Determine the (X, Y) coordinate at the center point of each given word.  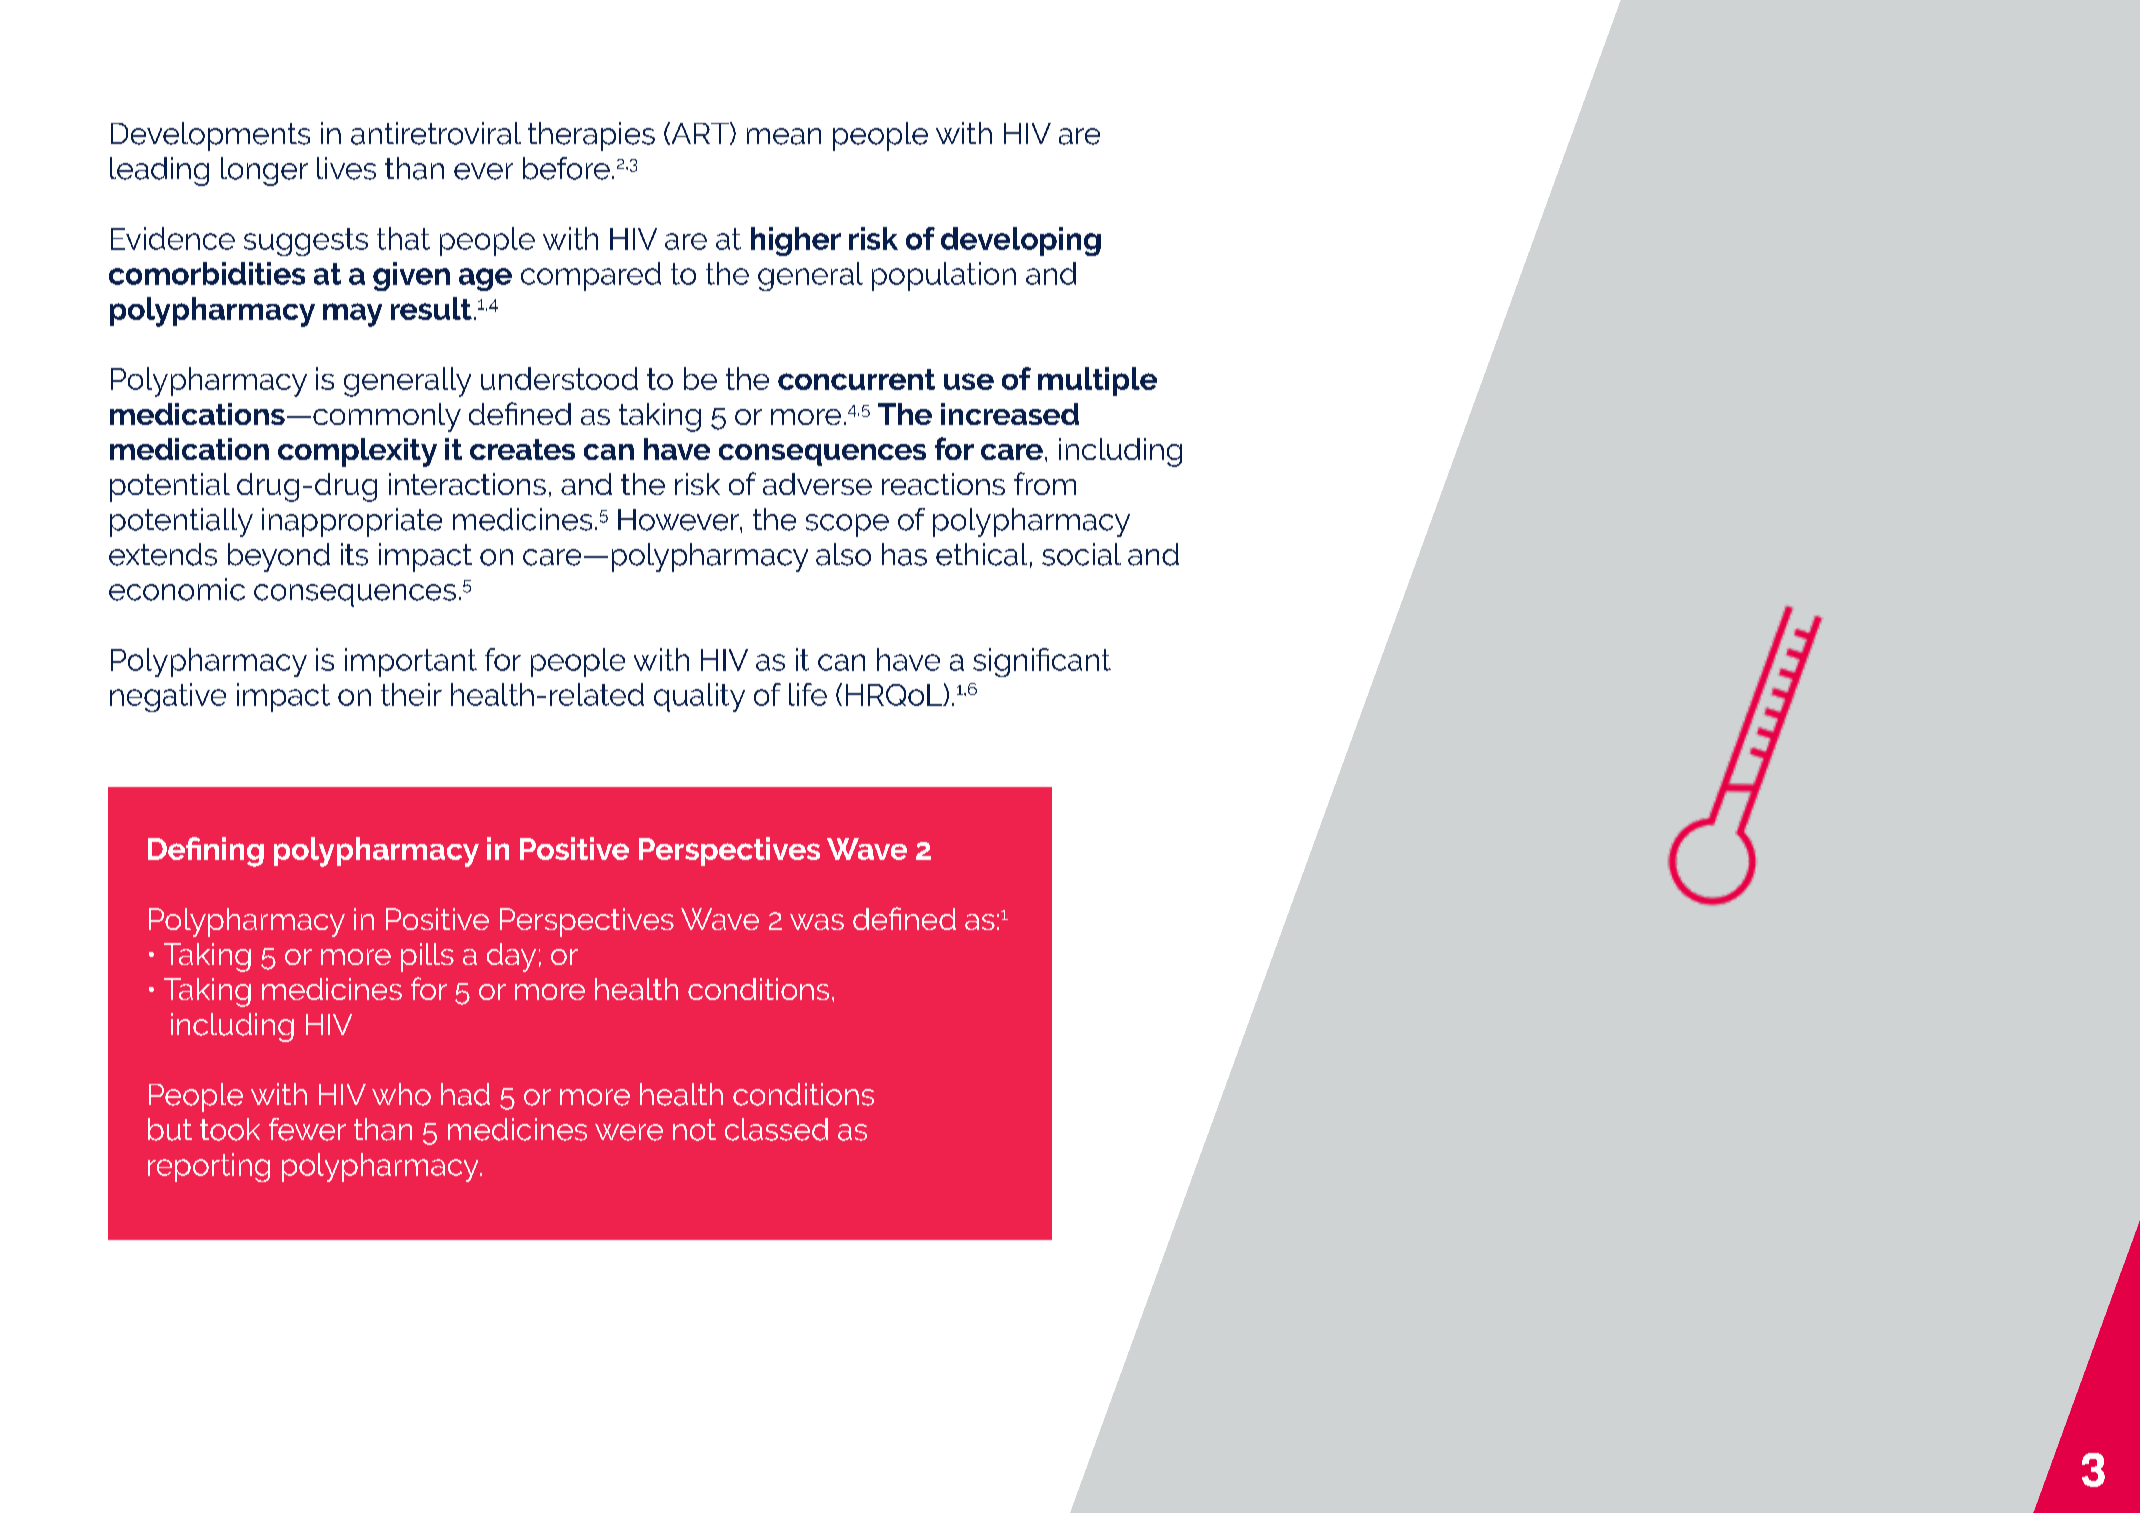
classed (776, 1129)
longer (264, 171)
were (629, 1132)
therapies (591, 136)
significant (1042, 662)
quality (699, 697)
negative (168, 697)
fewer (307, 1129)
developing (1021, 241)
